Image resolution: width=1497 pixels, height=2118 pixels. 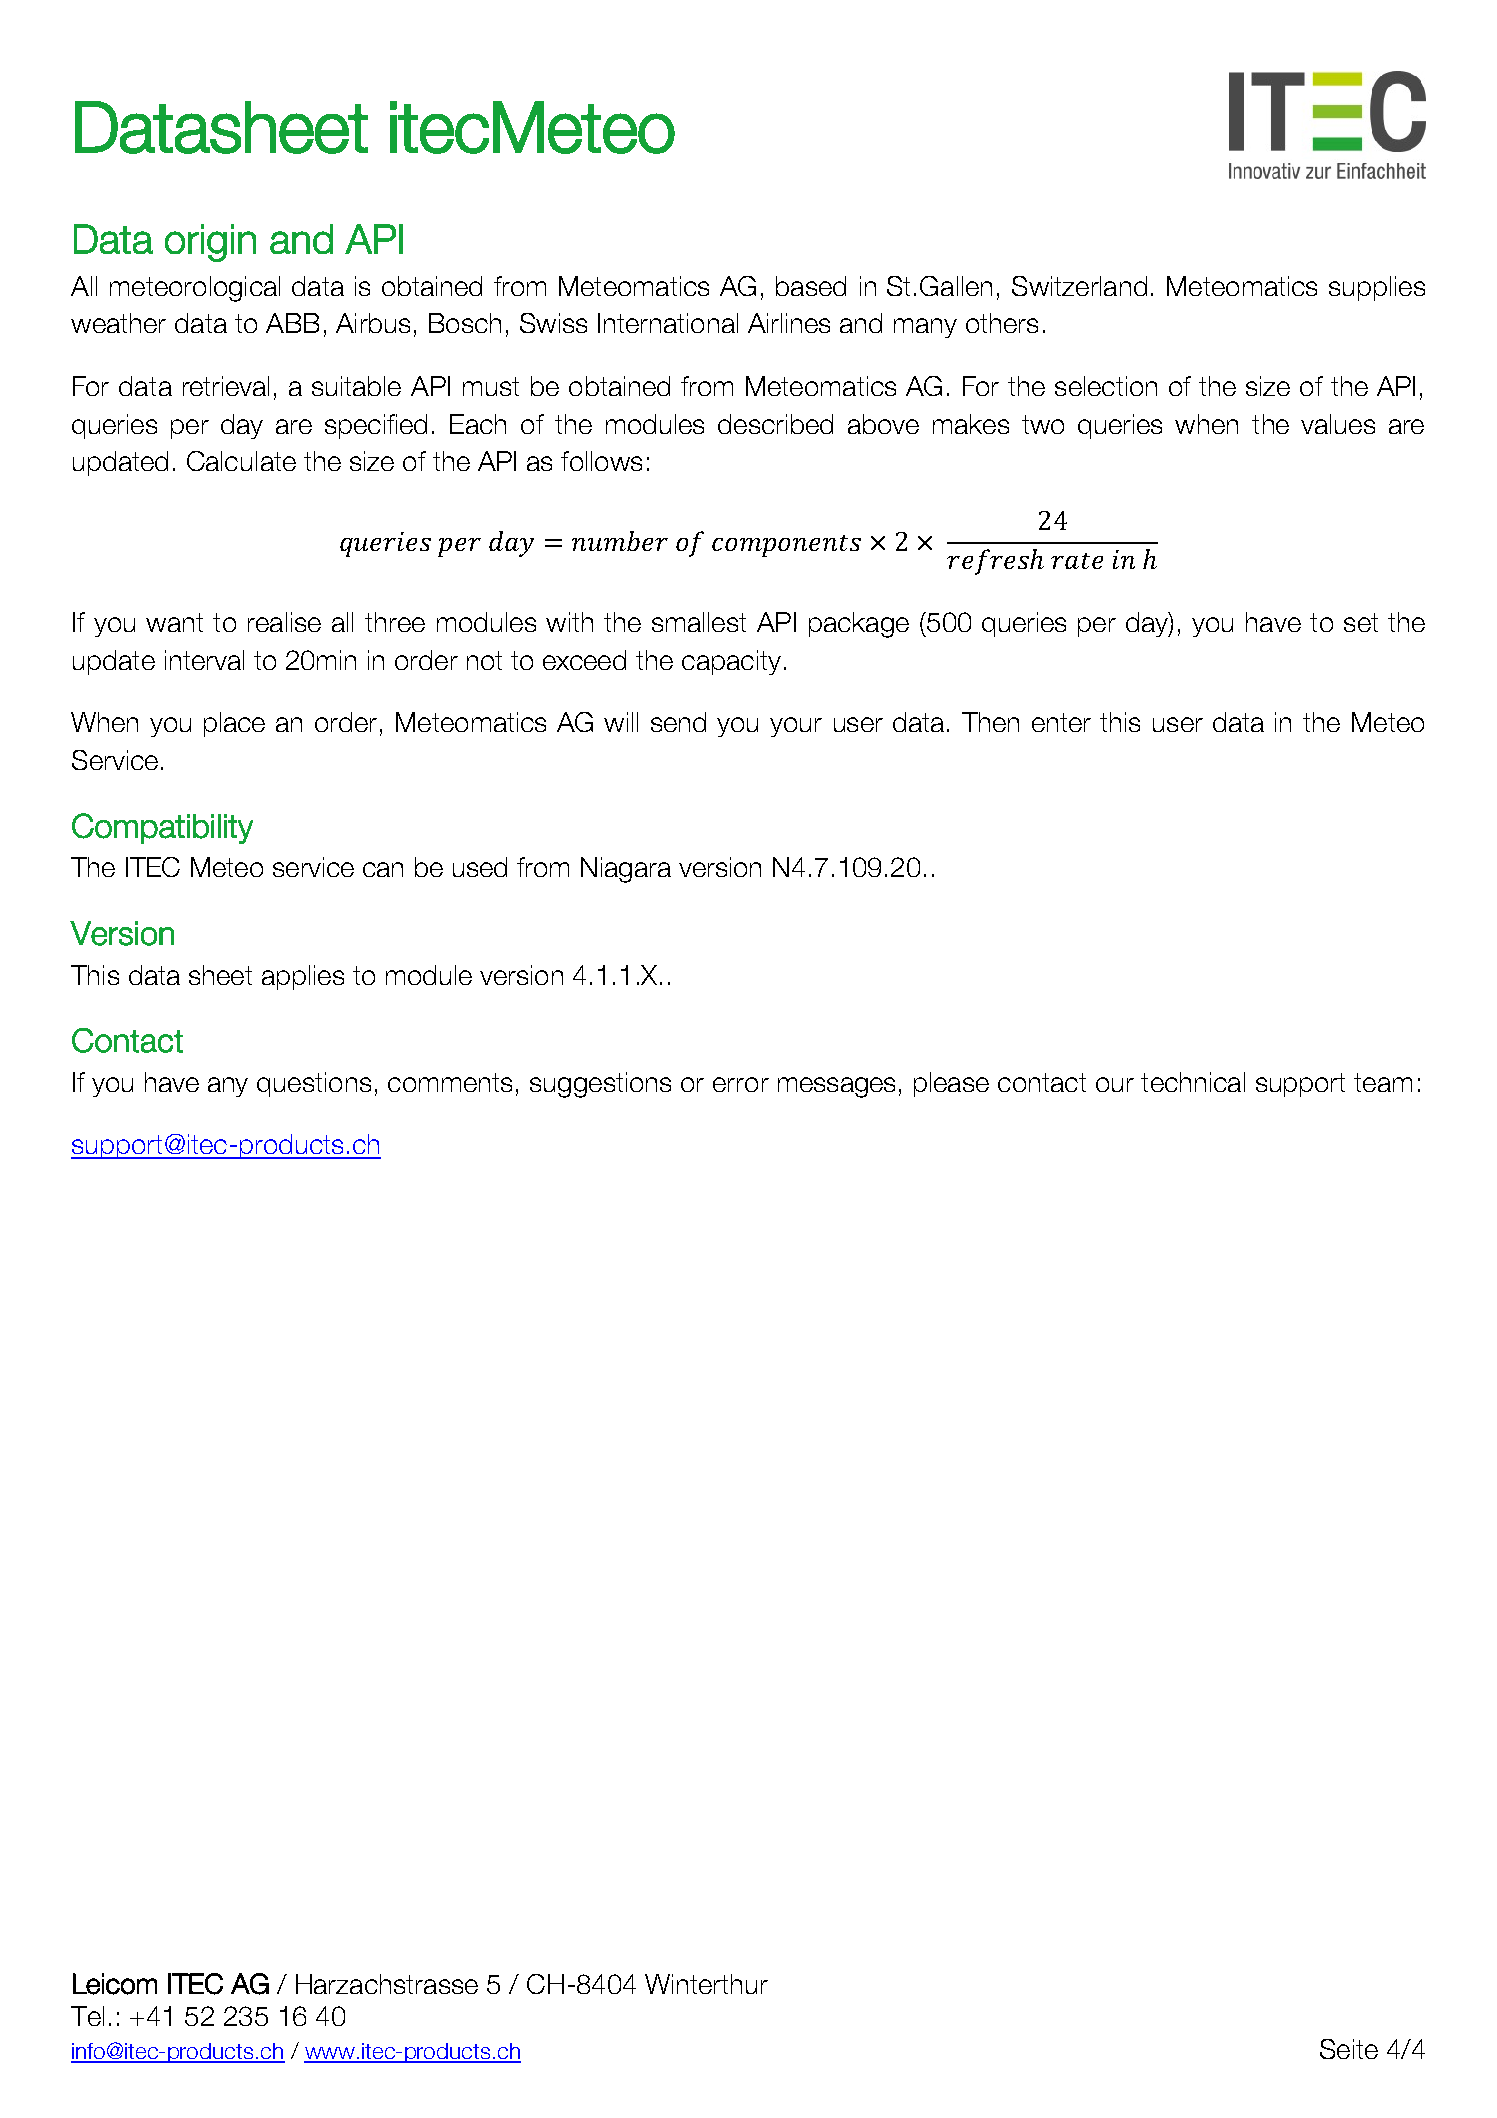 I want to click on Switzerland, so click(x=1079, y=286).
